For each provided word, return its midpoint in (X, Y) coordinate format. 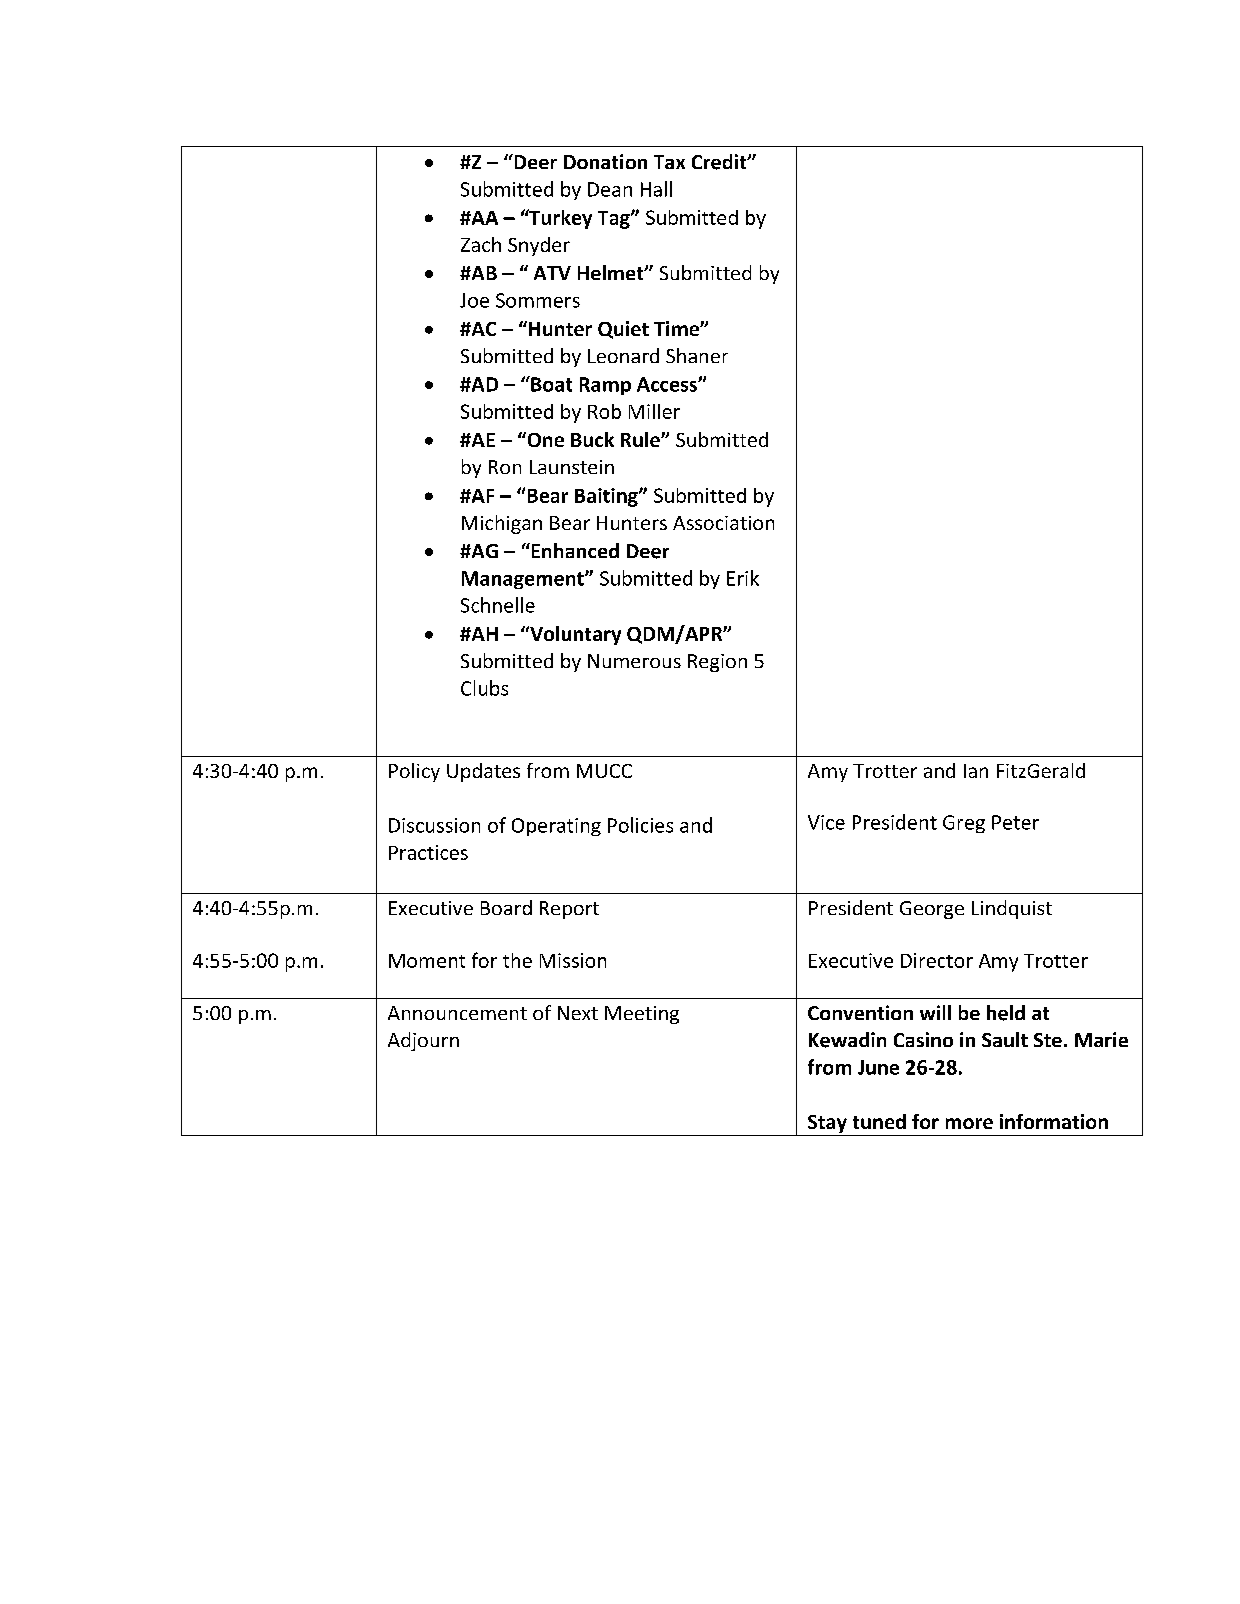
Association (723, 523)
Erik (743, 578)
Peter (1015, 822)
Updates (483, 772)
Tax (669, 162)
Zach (481, 244)
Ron (505, 467)
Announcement (457, 1013)
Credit (720, 162)
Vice (826, 822)
